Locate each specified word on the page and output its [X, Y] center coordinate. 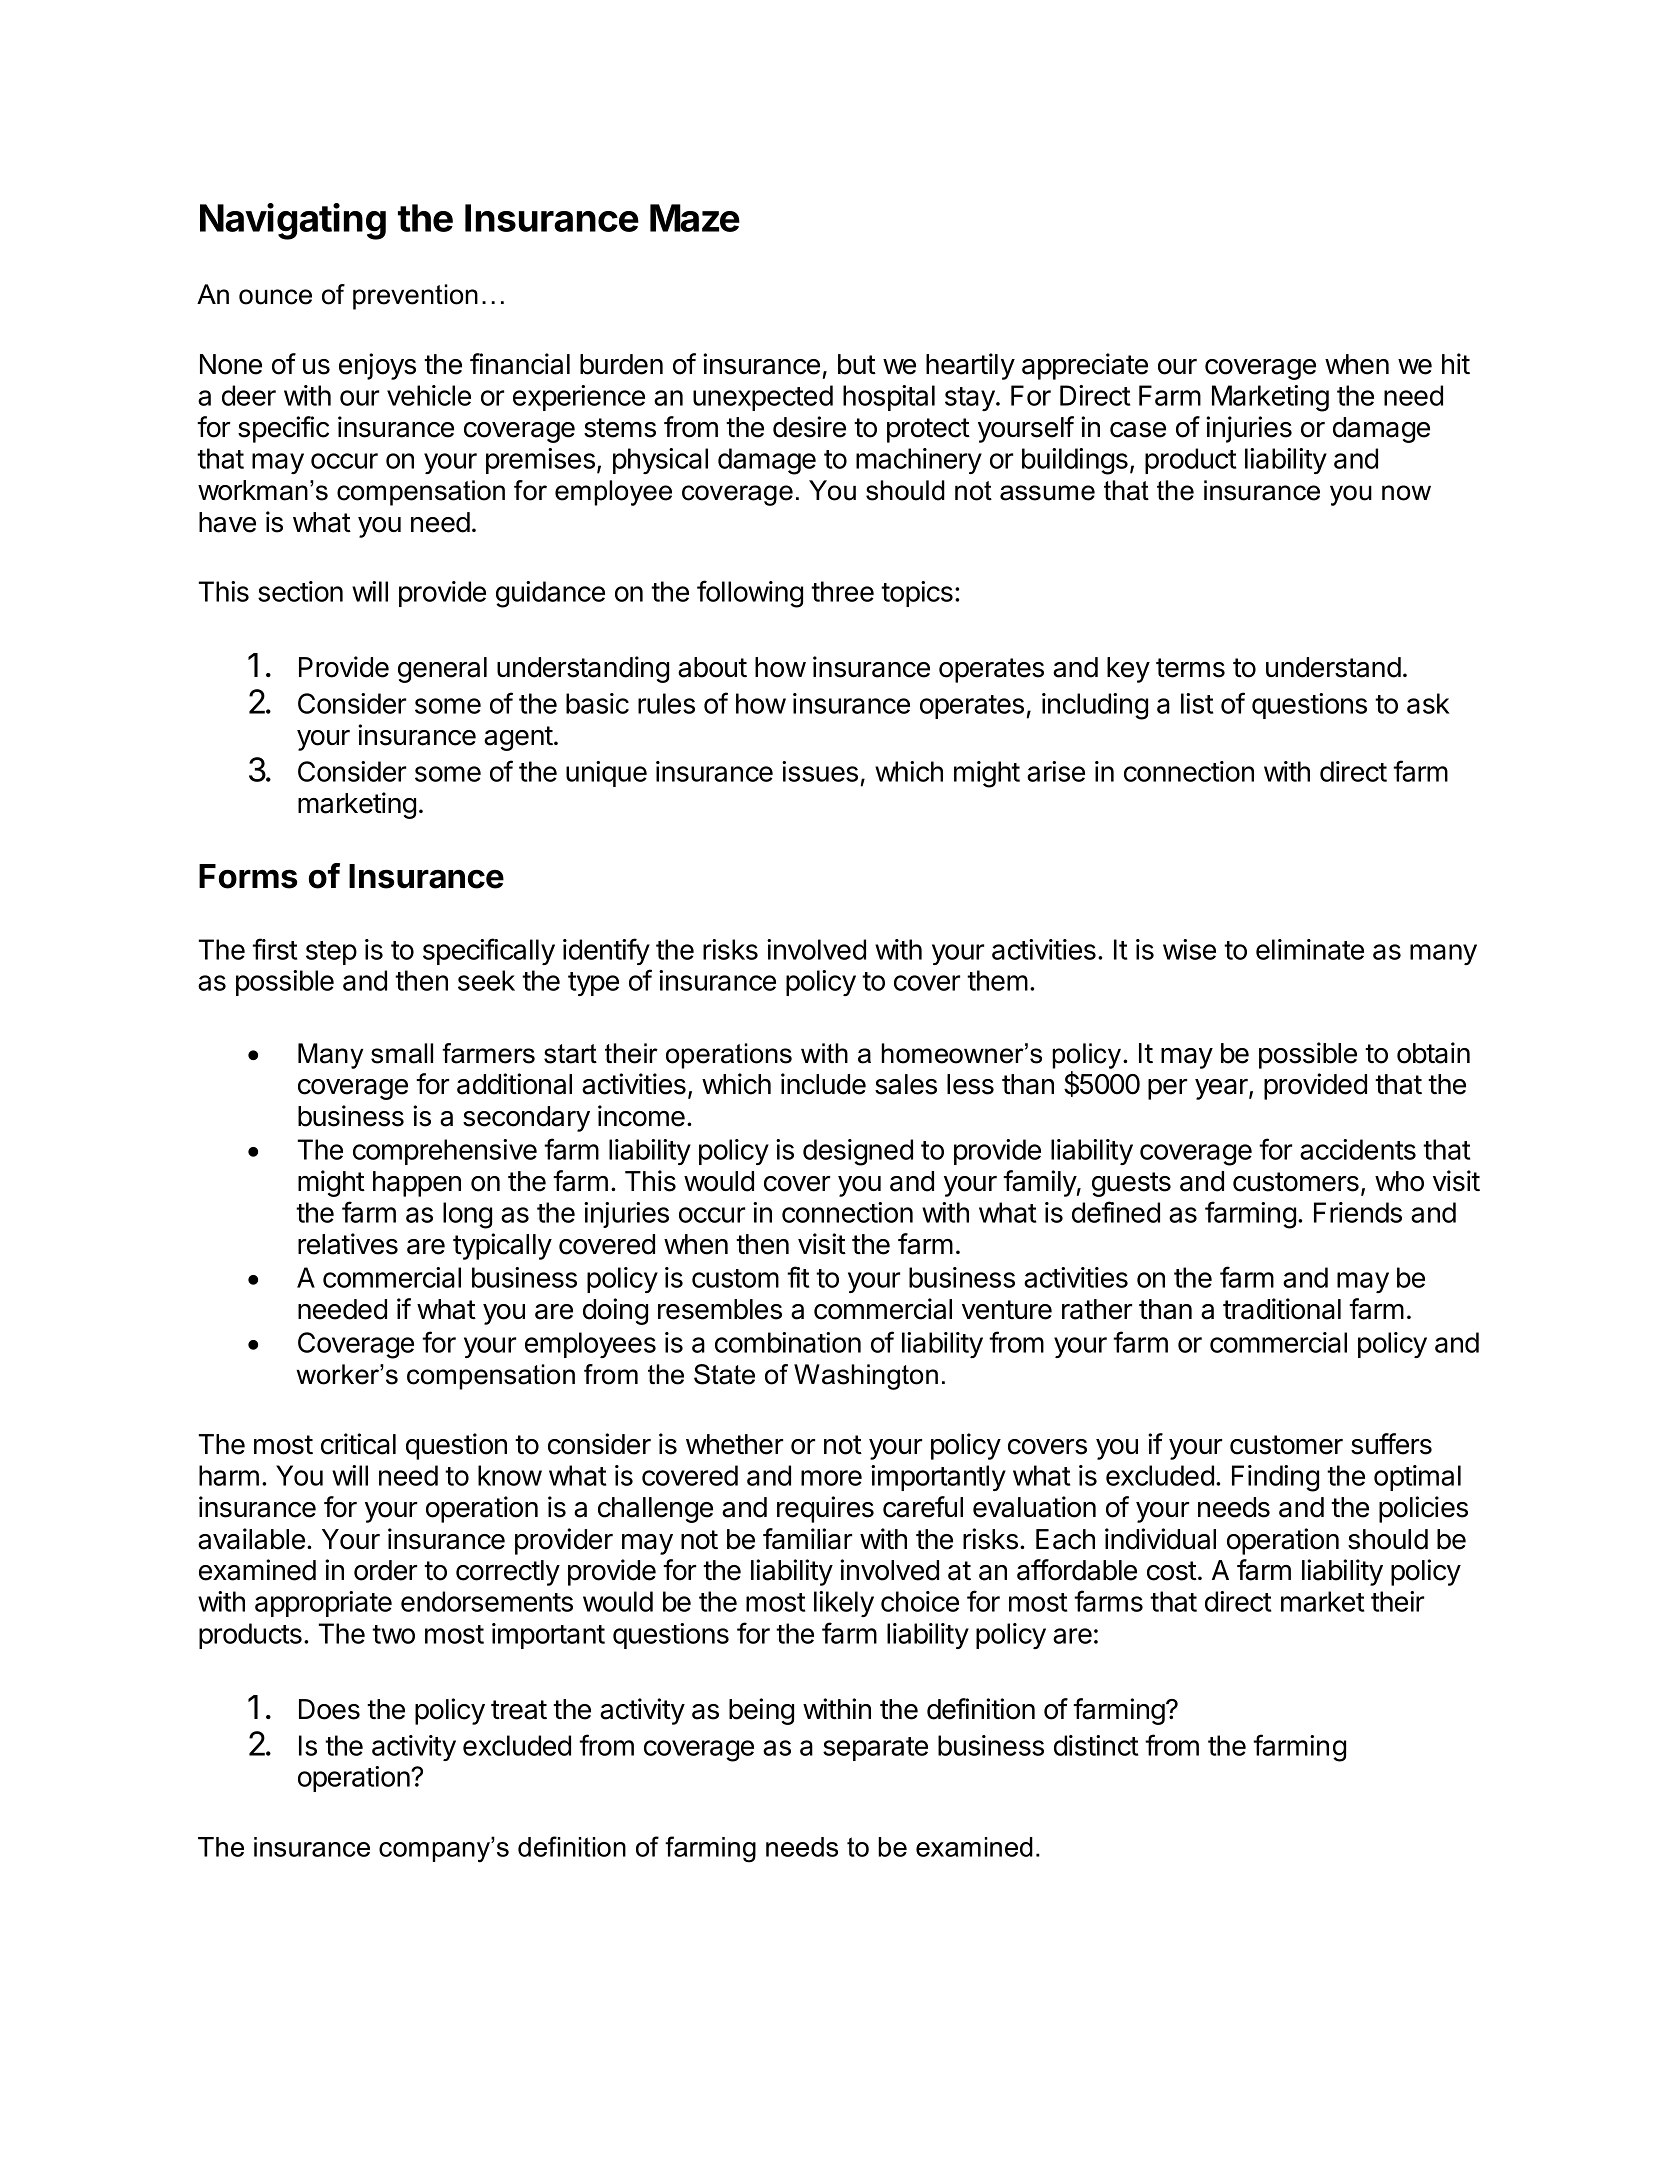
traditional [1282, 1309]
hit [1456, 363]
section [300, 591]
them [997, 980]
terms [1190, 668]
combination [788, 1342]
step [331, 953]
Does [329, 1709]
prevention [415, 297]
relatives [348, 1244]
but [857, 364]
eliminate [1310, 949]
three [842, 591]
